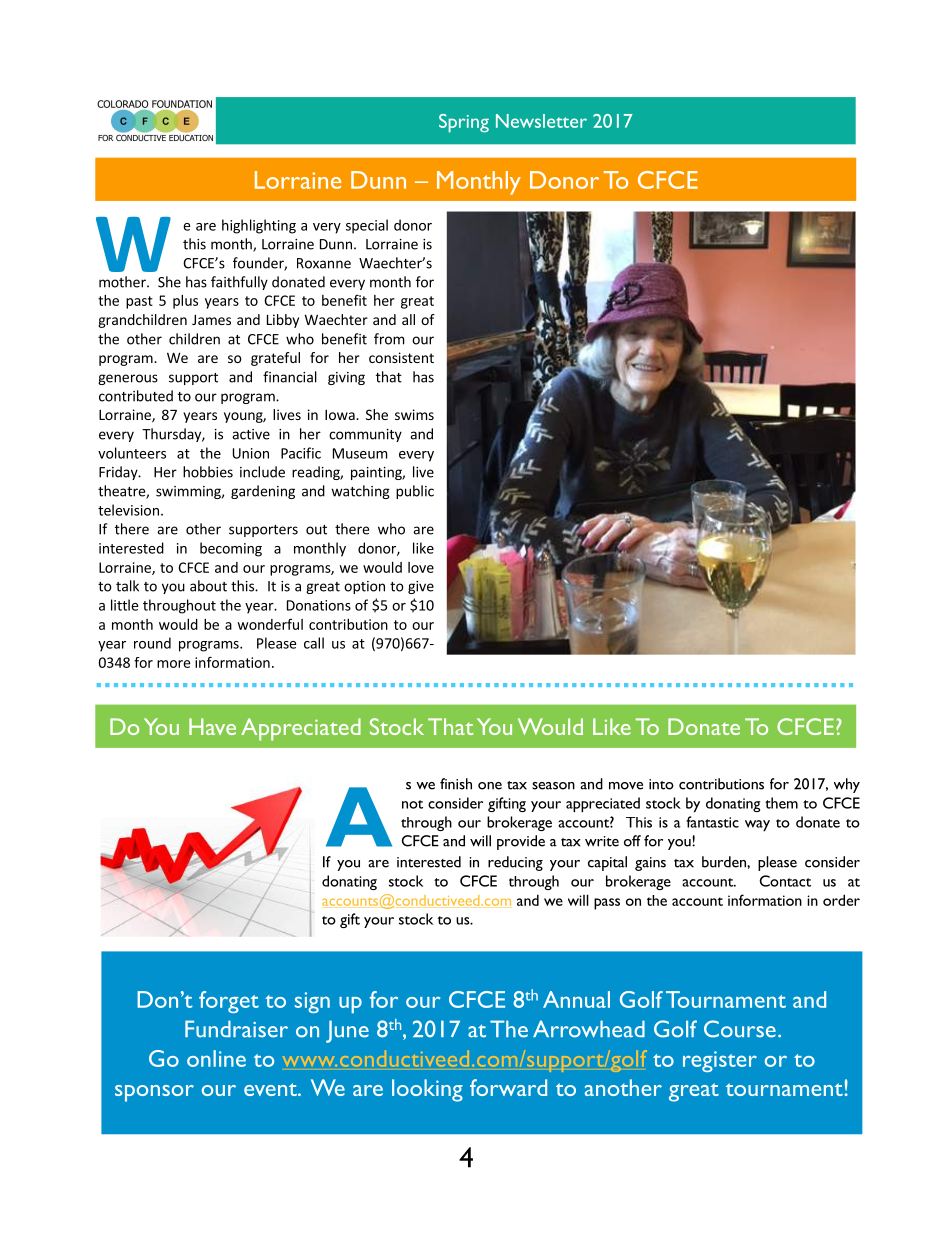  What do you see at coordinates (464, 123) in the screenshot?
I see `Spring` at bounding box center [464, 123].
